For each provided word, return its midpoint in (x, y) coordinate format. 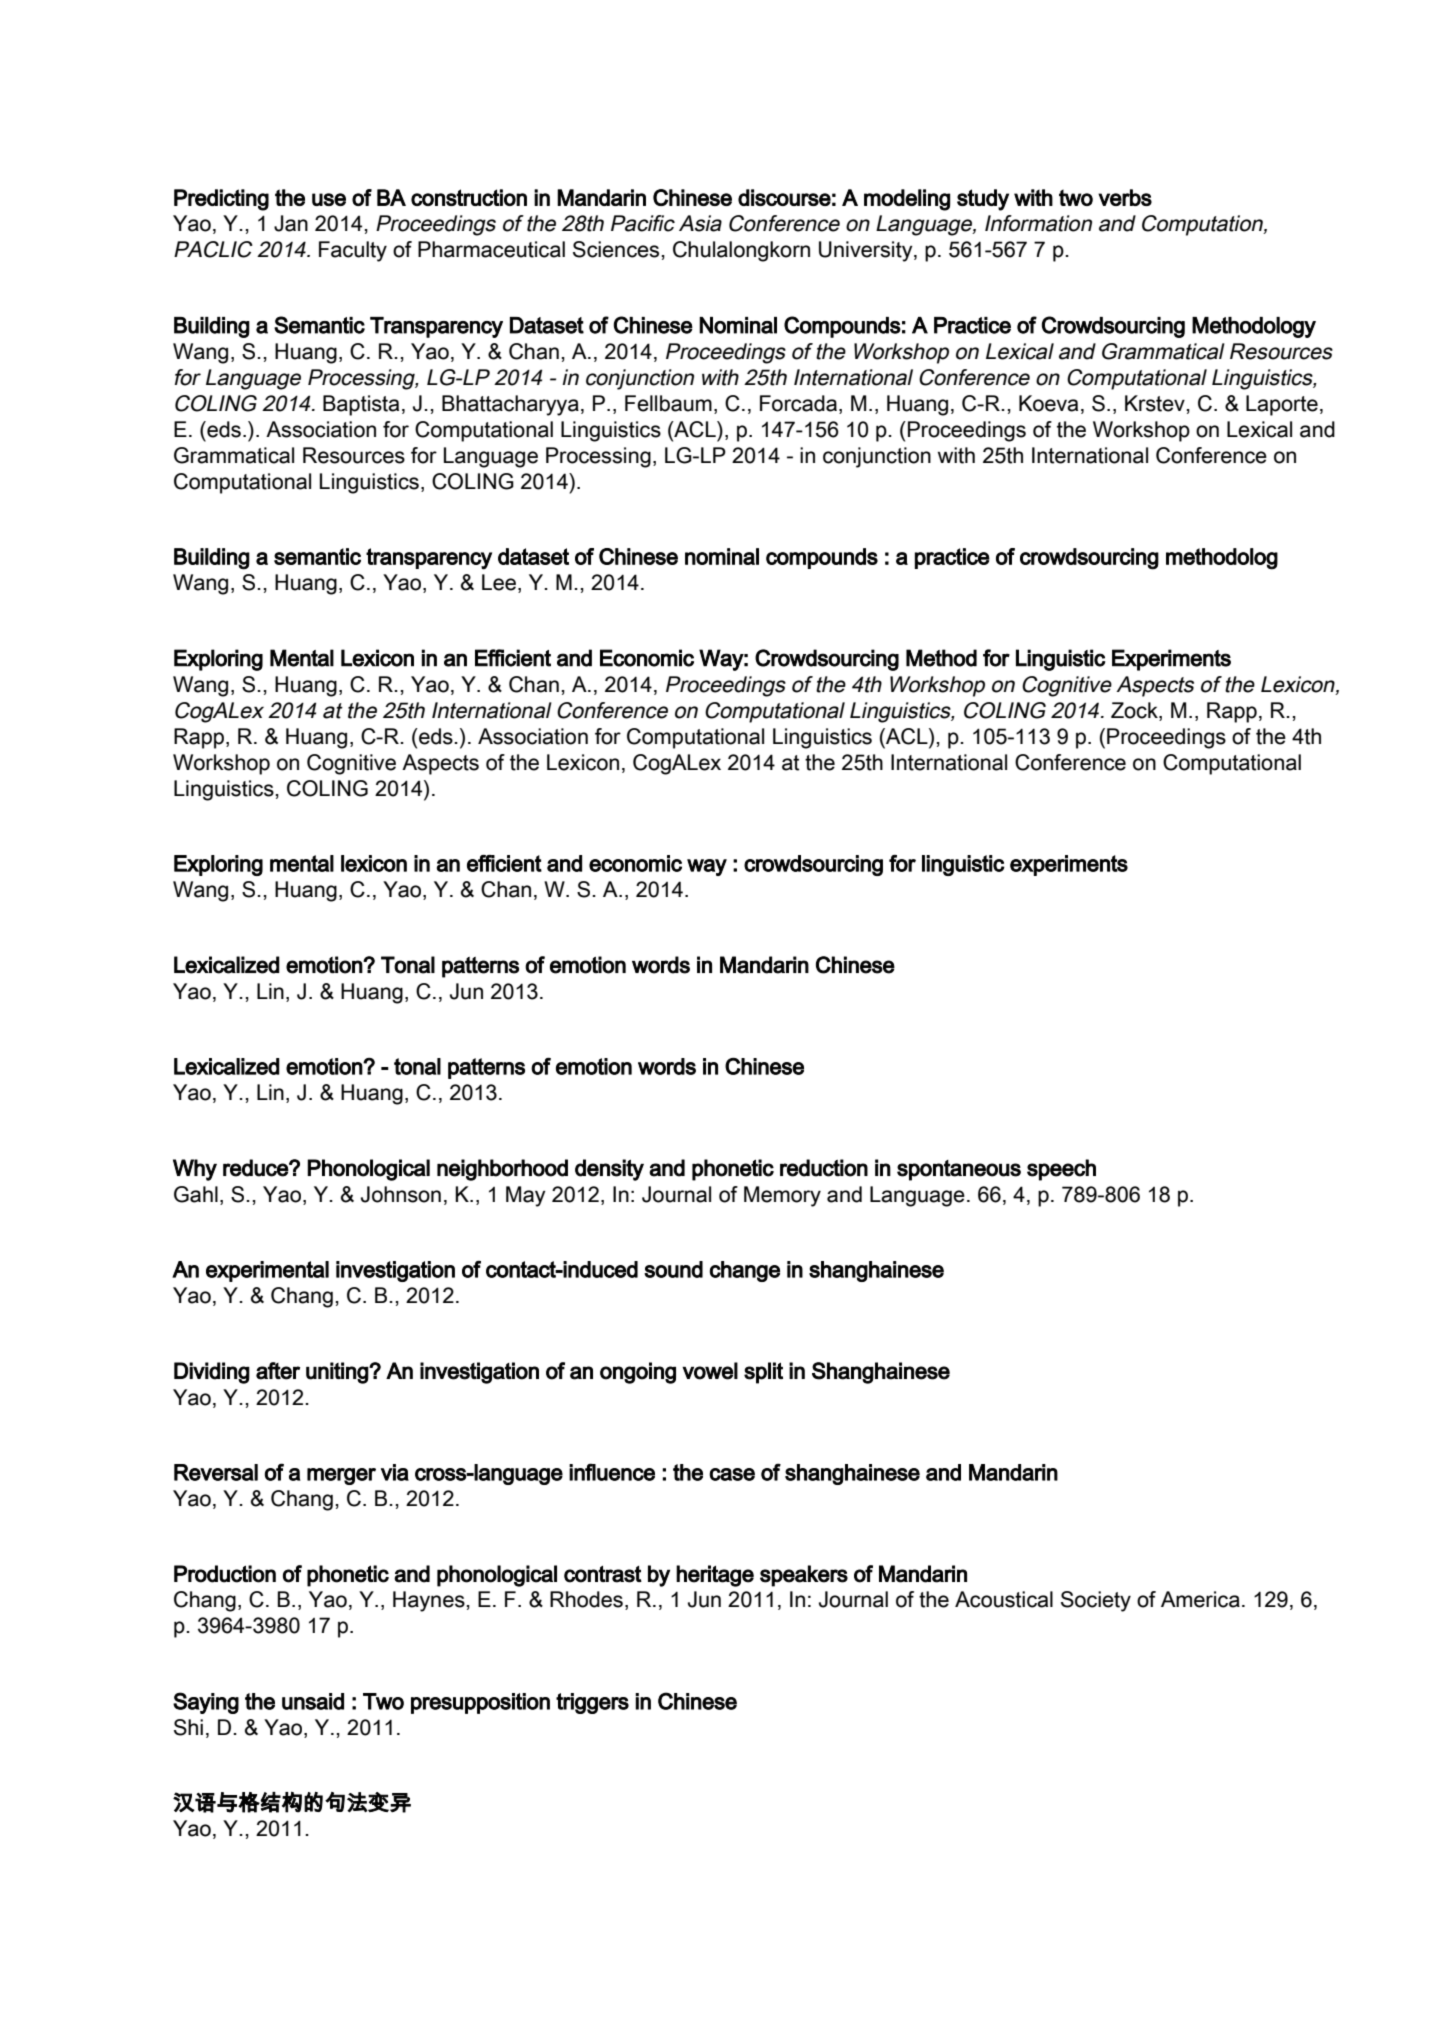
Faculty (353, 251)
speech (1061, 1170)
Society (1096, 1601)
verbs (1125, 197)
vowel (710, 1371)
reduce (256, 1168)
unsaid (313, 1701)
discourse (784, 197)
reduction (824, 1168)
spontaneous (959, 1170)
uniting (338, 1373)
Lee (499, 582)
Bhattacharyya (510, 405)
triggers (592, 1703)
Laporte (1282, 405)
